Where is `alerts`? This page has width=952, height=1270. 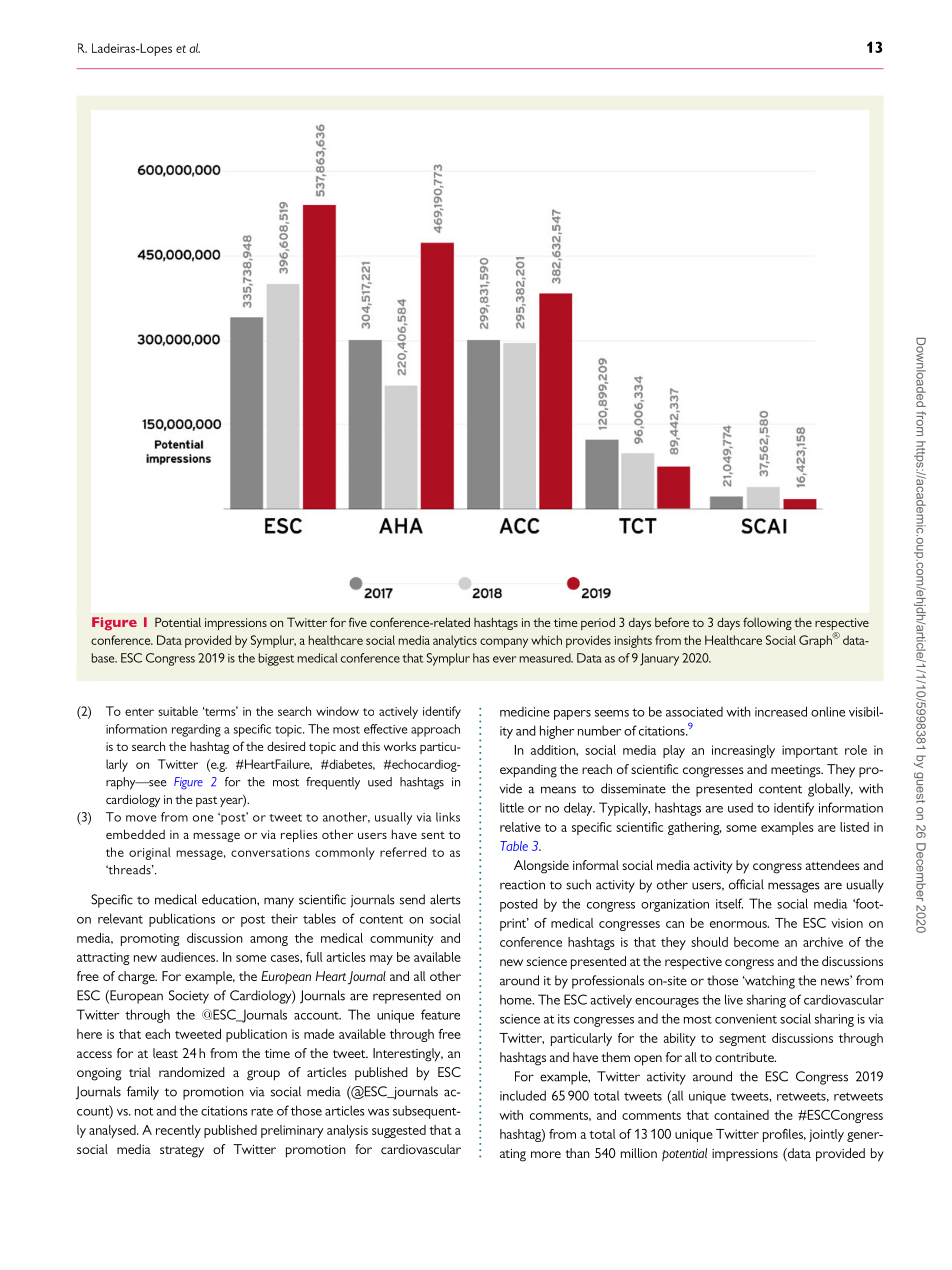
alerts is located at coordinates (445, 899).
